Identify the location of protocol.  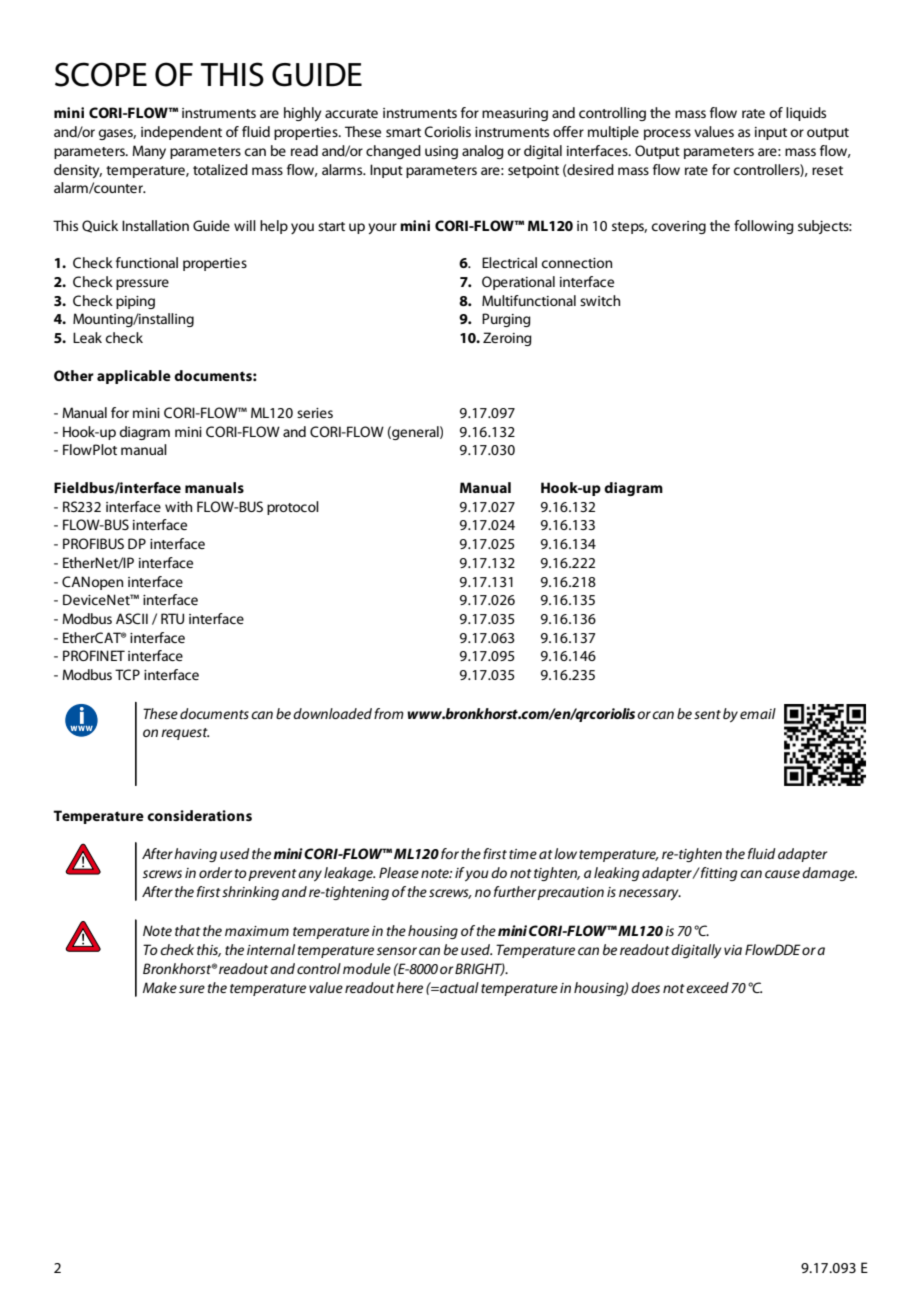
(293, 508).
